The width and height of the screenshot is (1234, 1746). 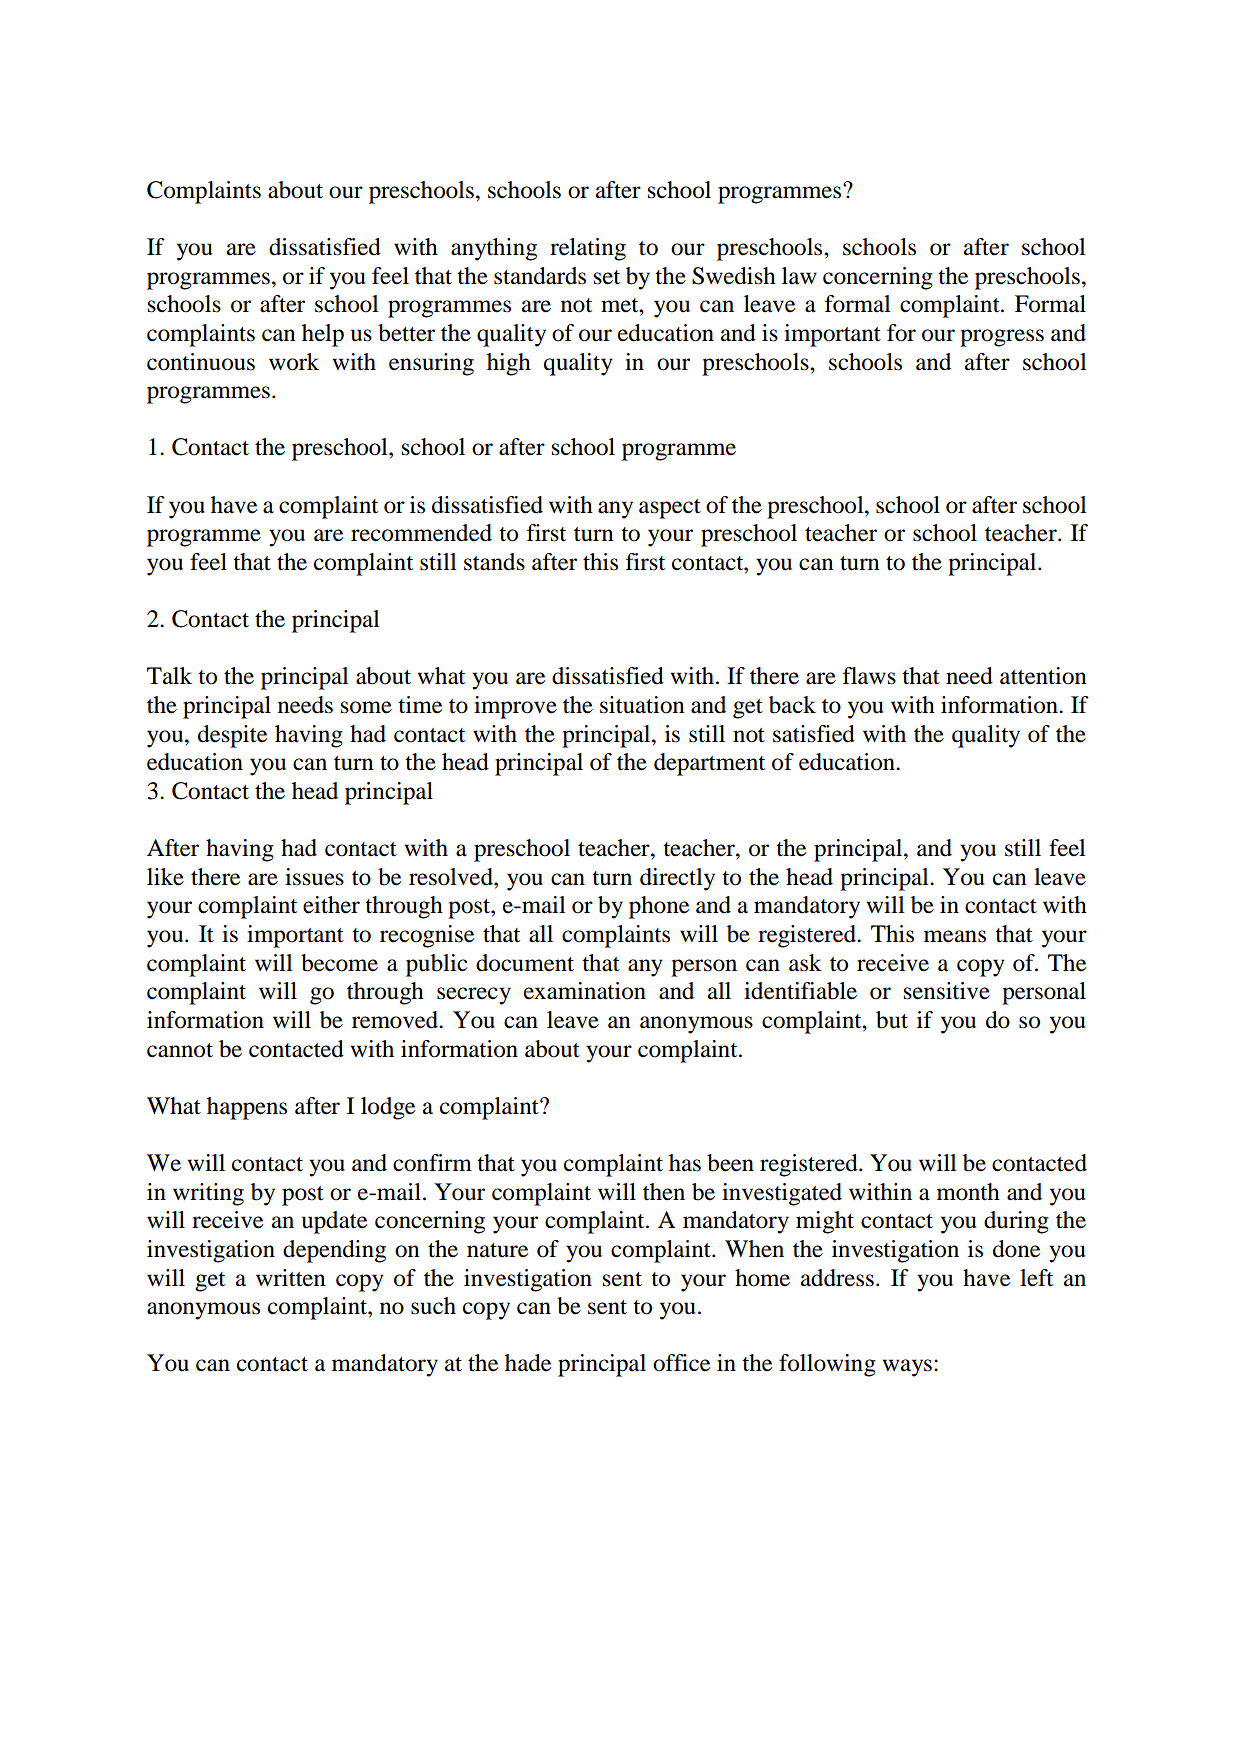 What do you see at coordinates (1002, 338) in the screenshot?
I see `progress` at bounding box center [1002, 338].
